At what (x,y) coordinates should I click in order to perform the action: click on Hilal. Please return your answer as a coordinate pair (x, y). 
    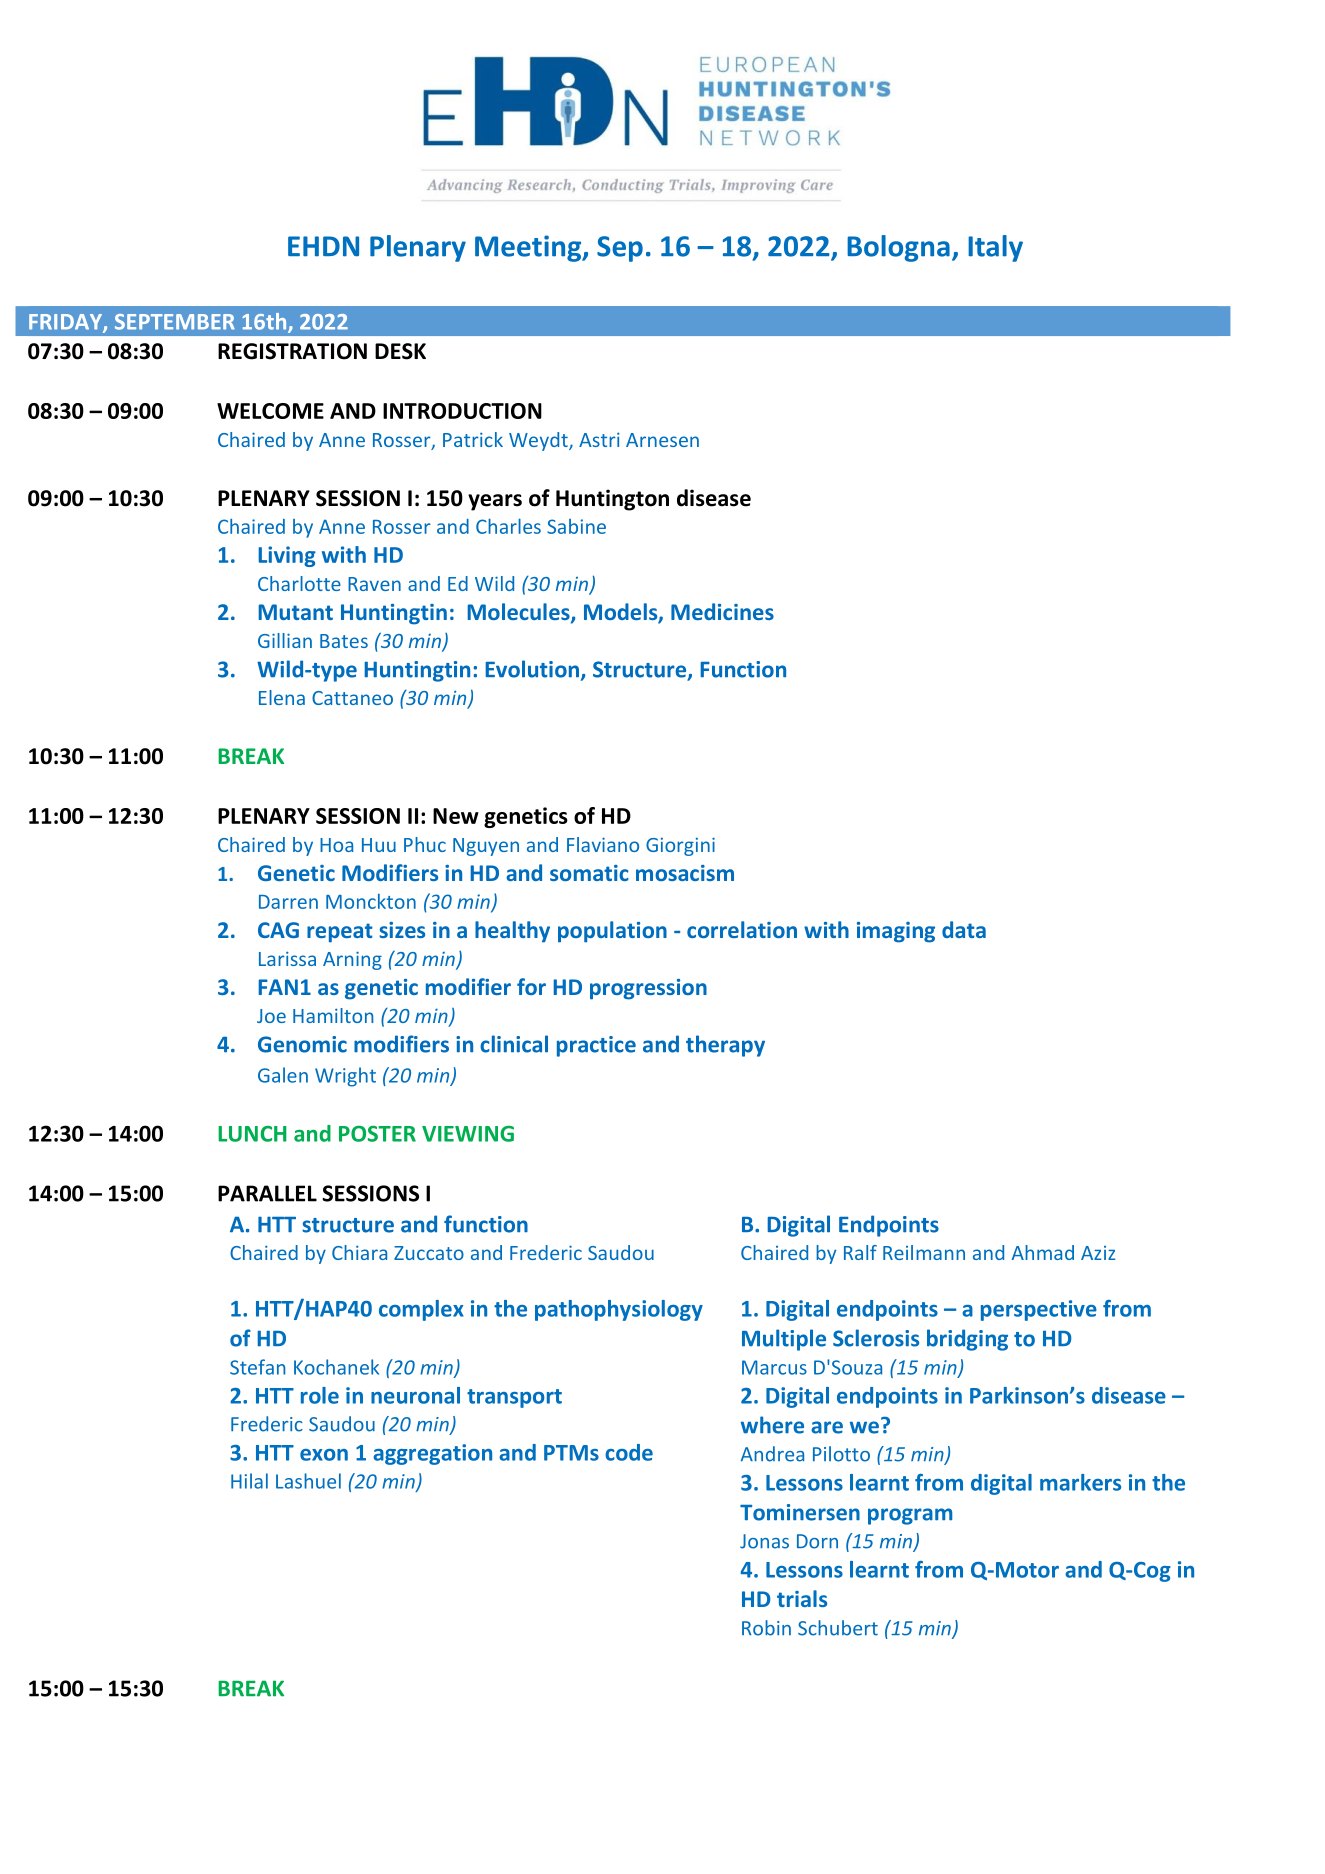
    Looking at the image, I should click on (249, 1481).
